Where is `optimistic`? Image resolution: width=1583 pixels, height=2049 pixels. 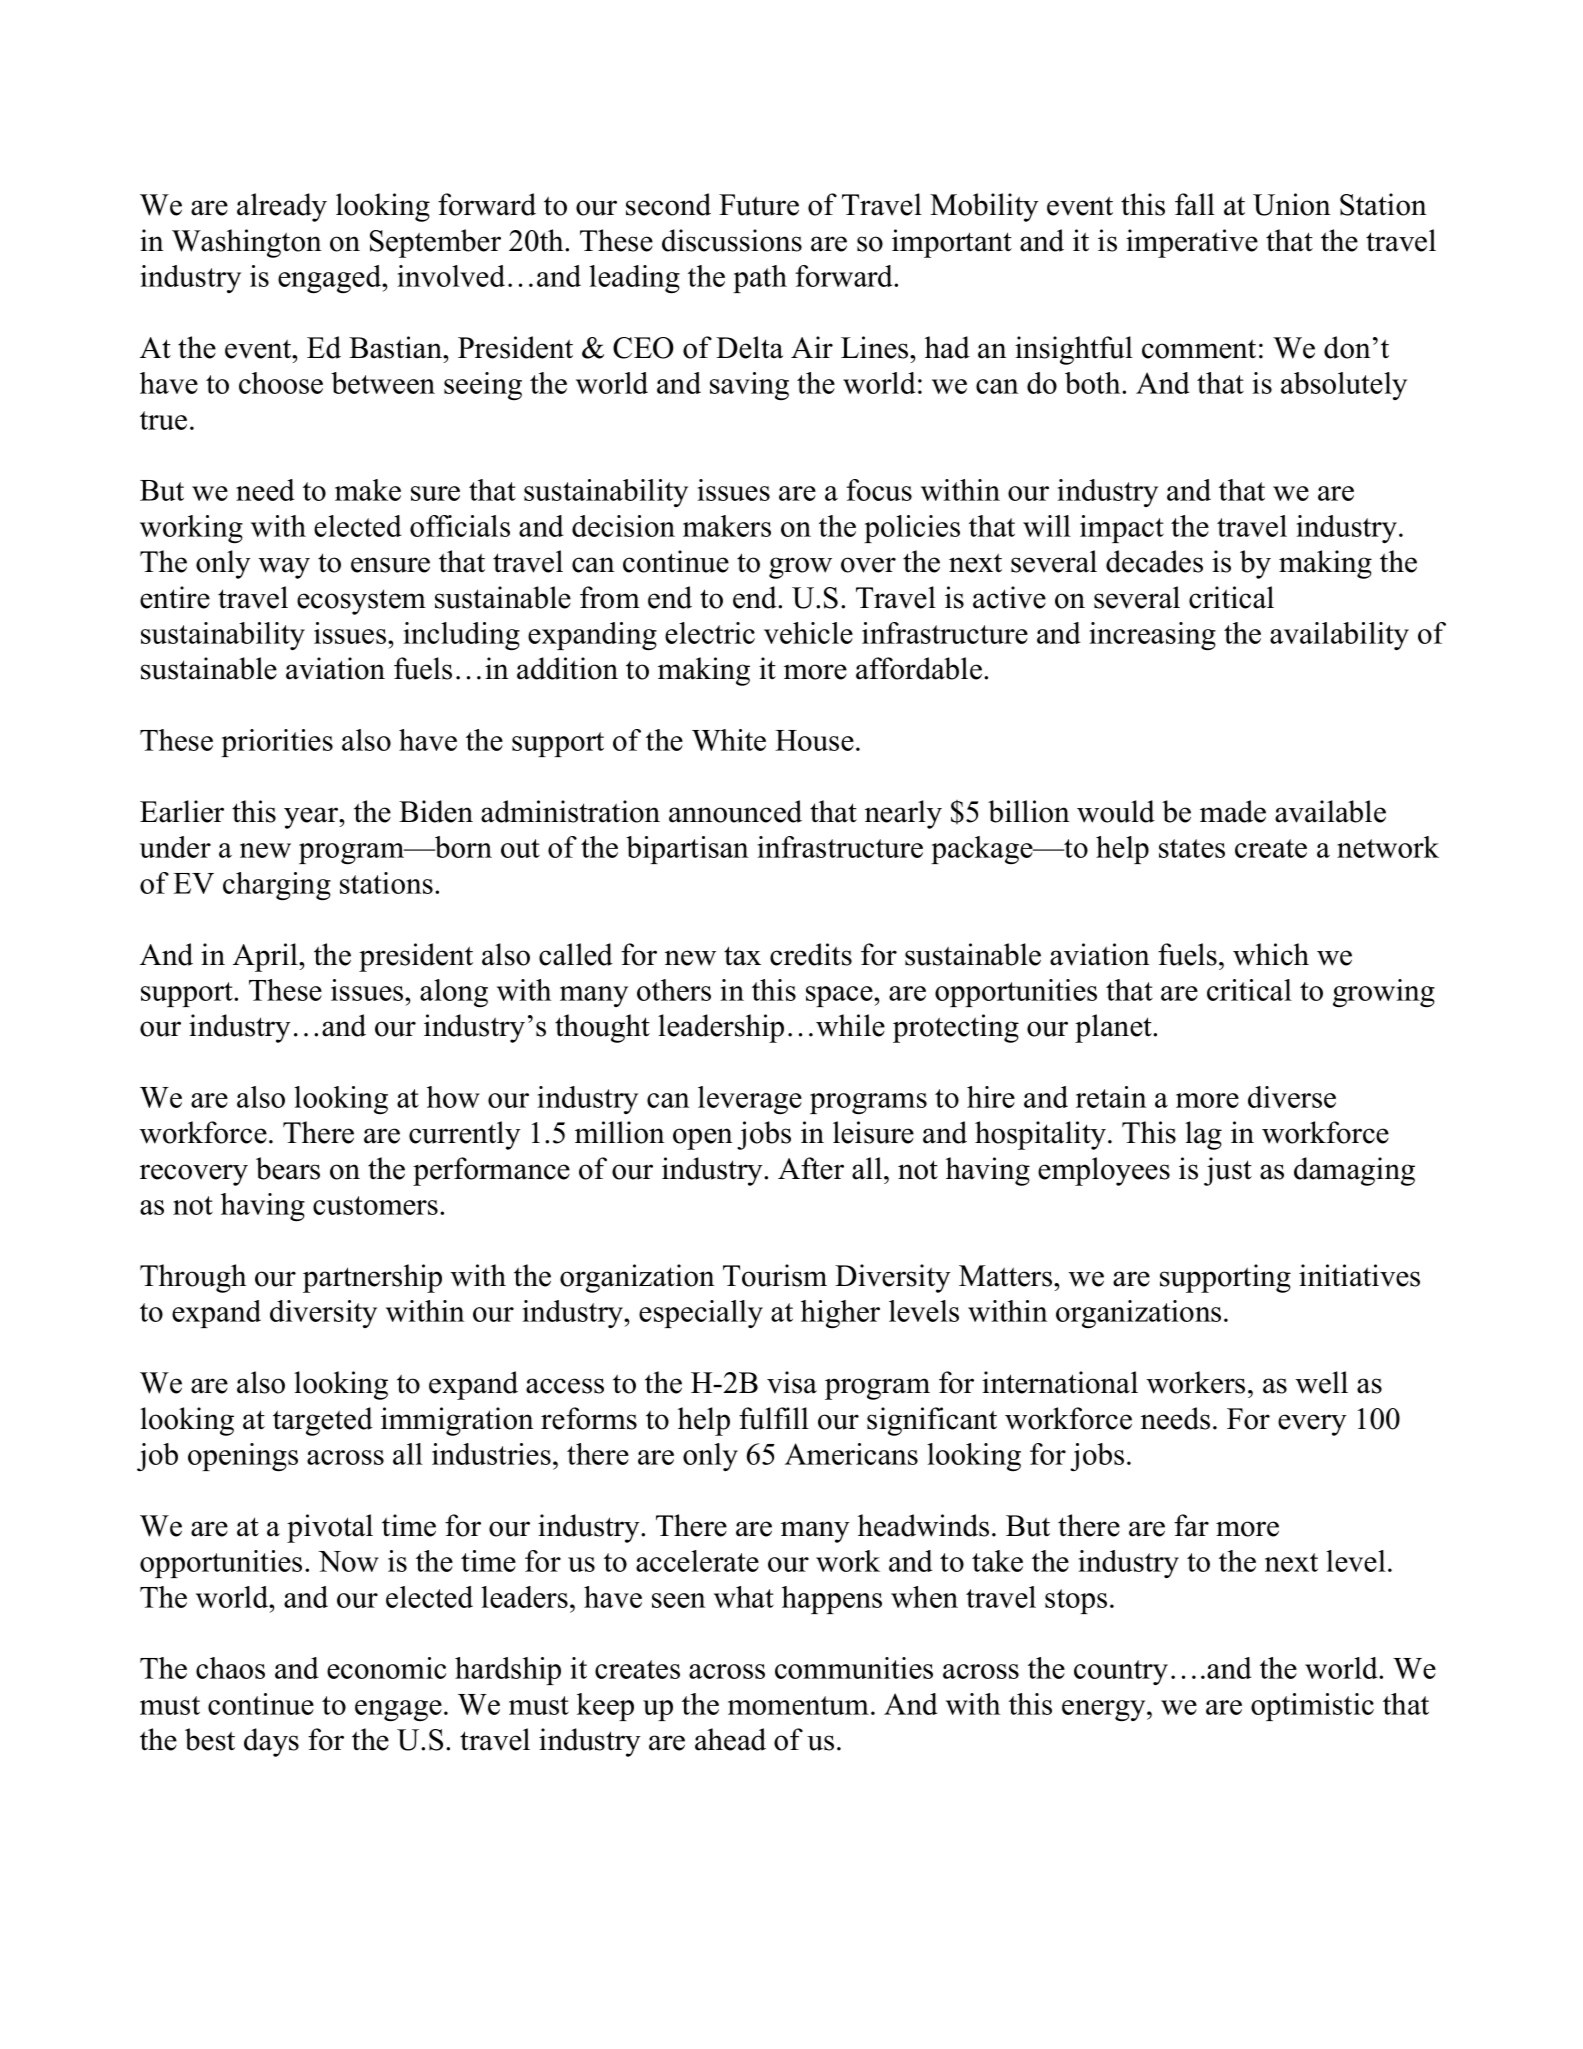 optimistic is located at coordinates (1312, 1707).
